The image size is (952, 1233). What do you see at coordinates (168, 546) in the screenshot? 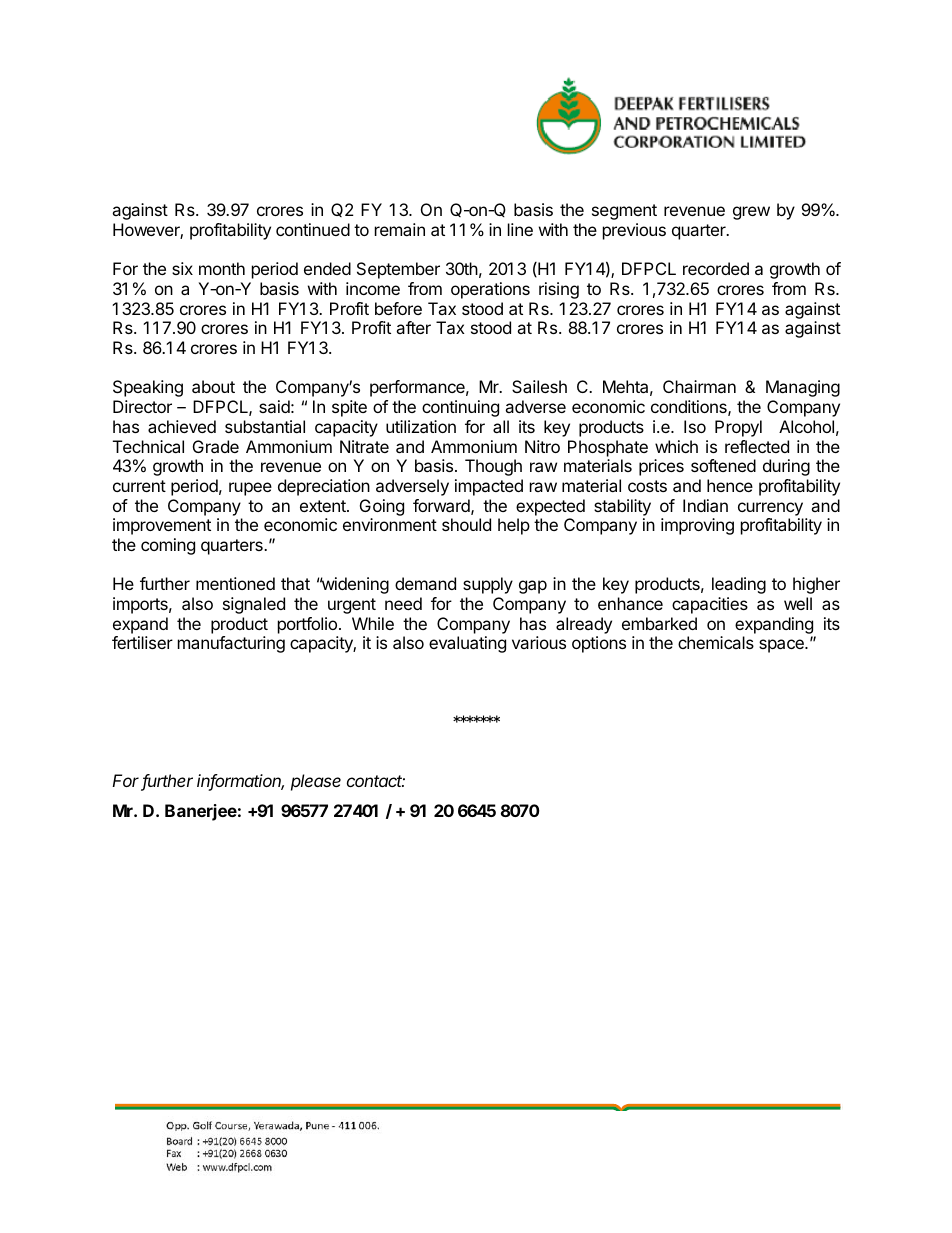
I see `coming` at bounding box center [168, 546].
